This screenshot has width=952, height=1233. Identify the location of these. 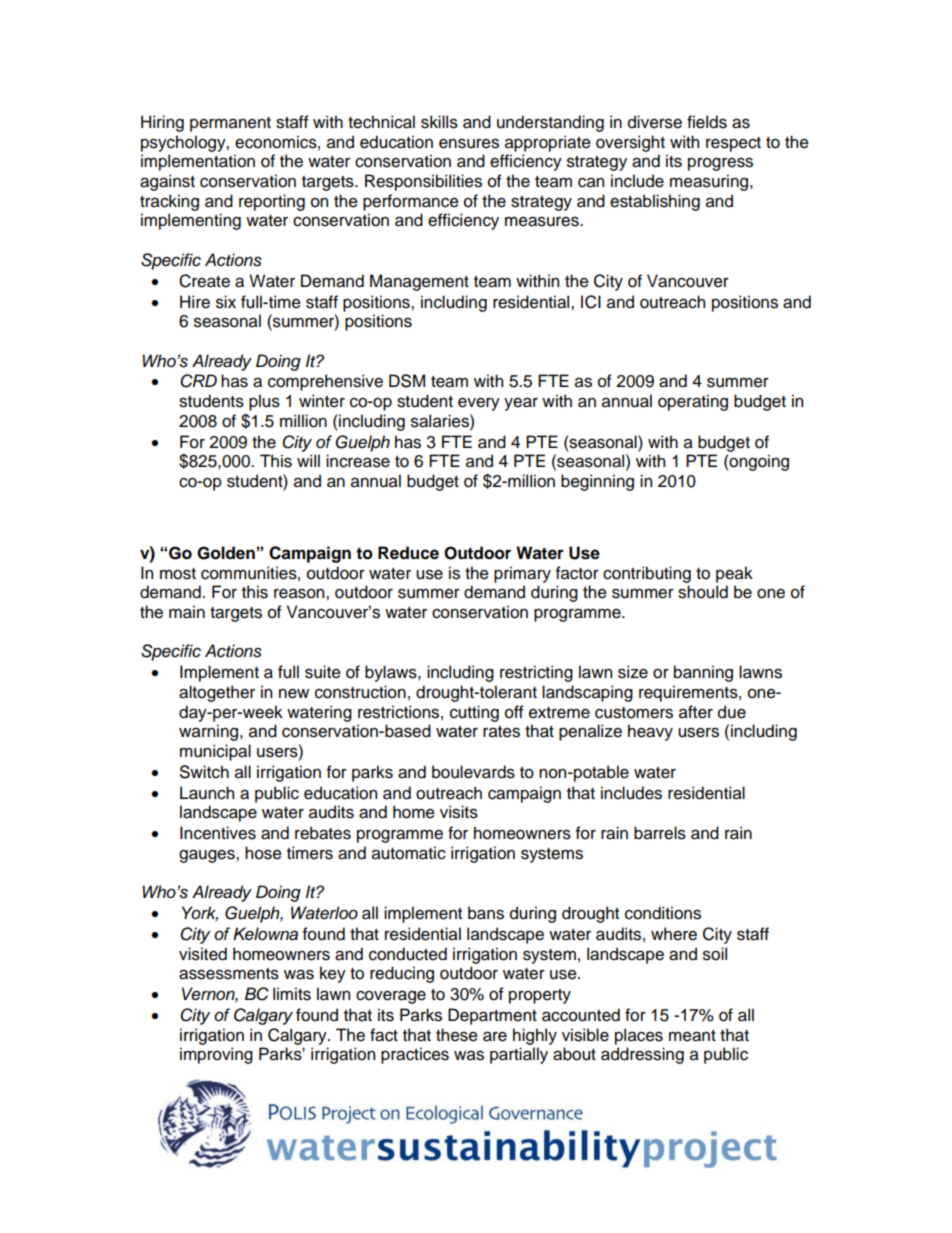
(457, 1035).
